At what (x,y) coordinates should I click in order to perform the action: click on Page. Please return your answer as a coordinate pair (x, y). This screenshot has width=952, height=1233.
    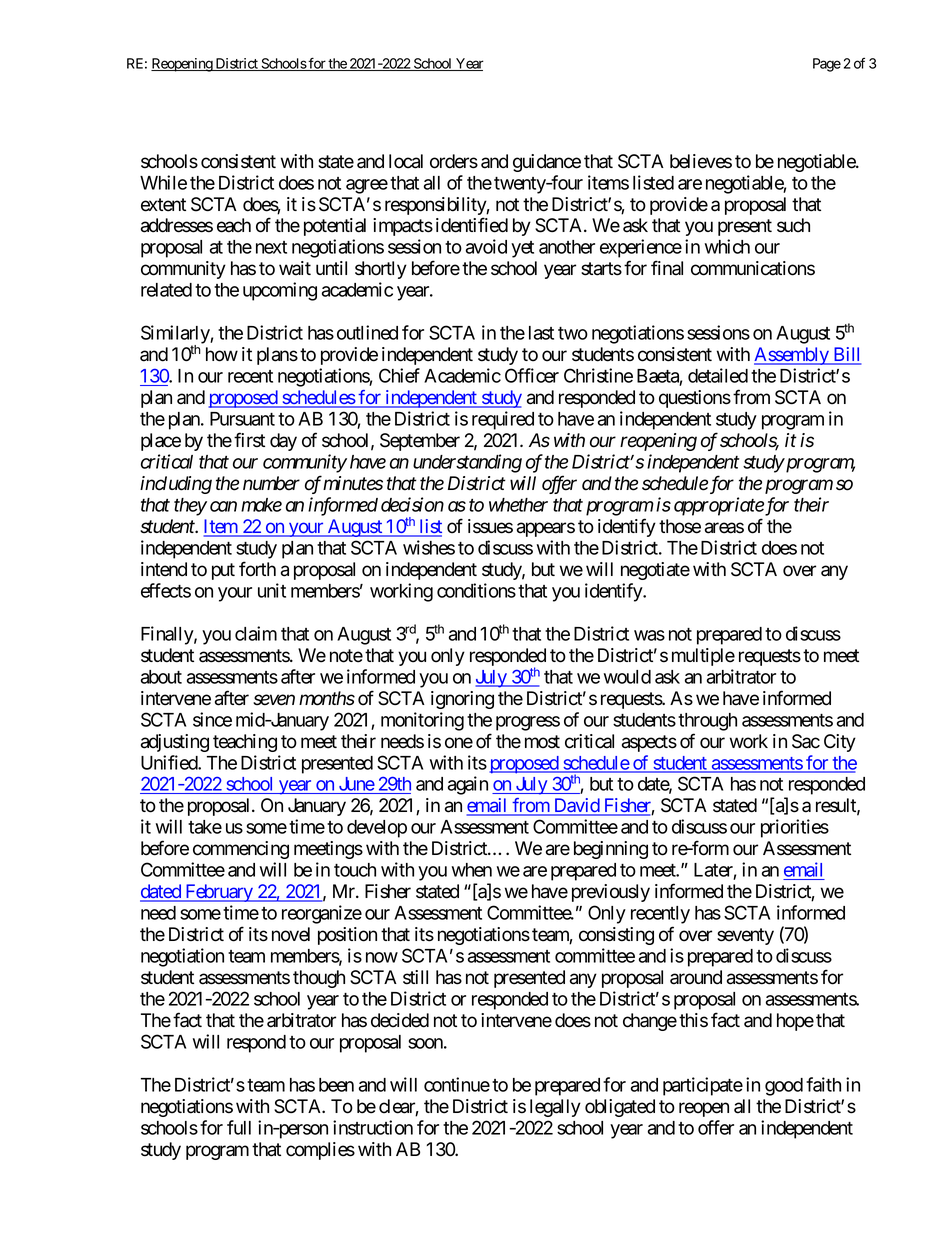
    Looking at the image, I should click on (827, 65).
